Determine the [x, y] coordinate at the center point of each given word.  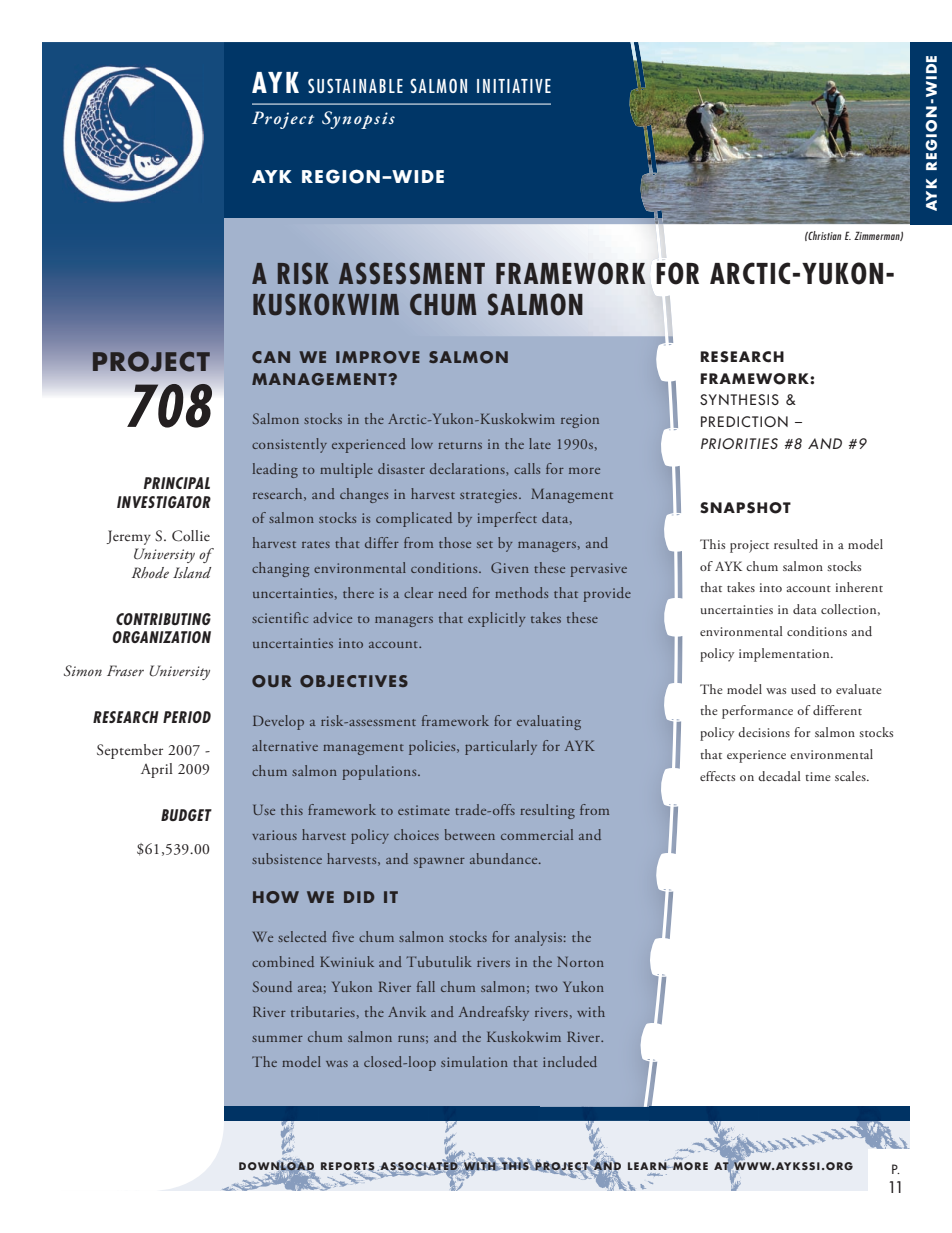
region [580, 421]
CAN [271, 357]
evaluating [549, 722]
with [591, 1011]
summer [277, 1039]
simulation [474, 1061]
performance [757, 712]
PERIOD [187, 717]
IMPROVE [378, 357]
